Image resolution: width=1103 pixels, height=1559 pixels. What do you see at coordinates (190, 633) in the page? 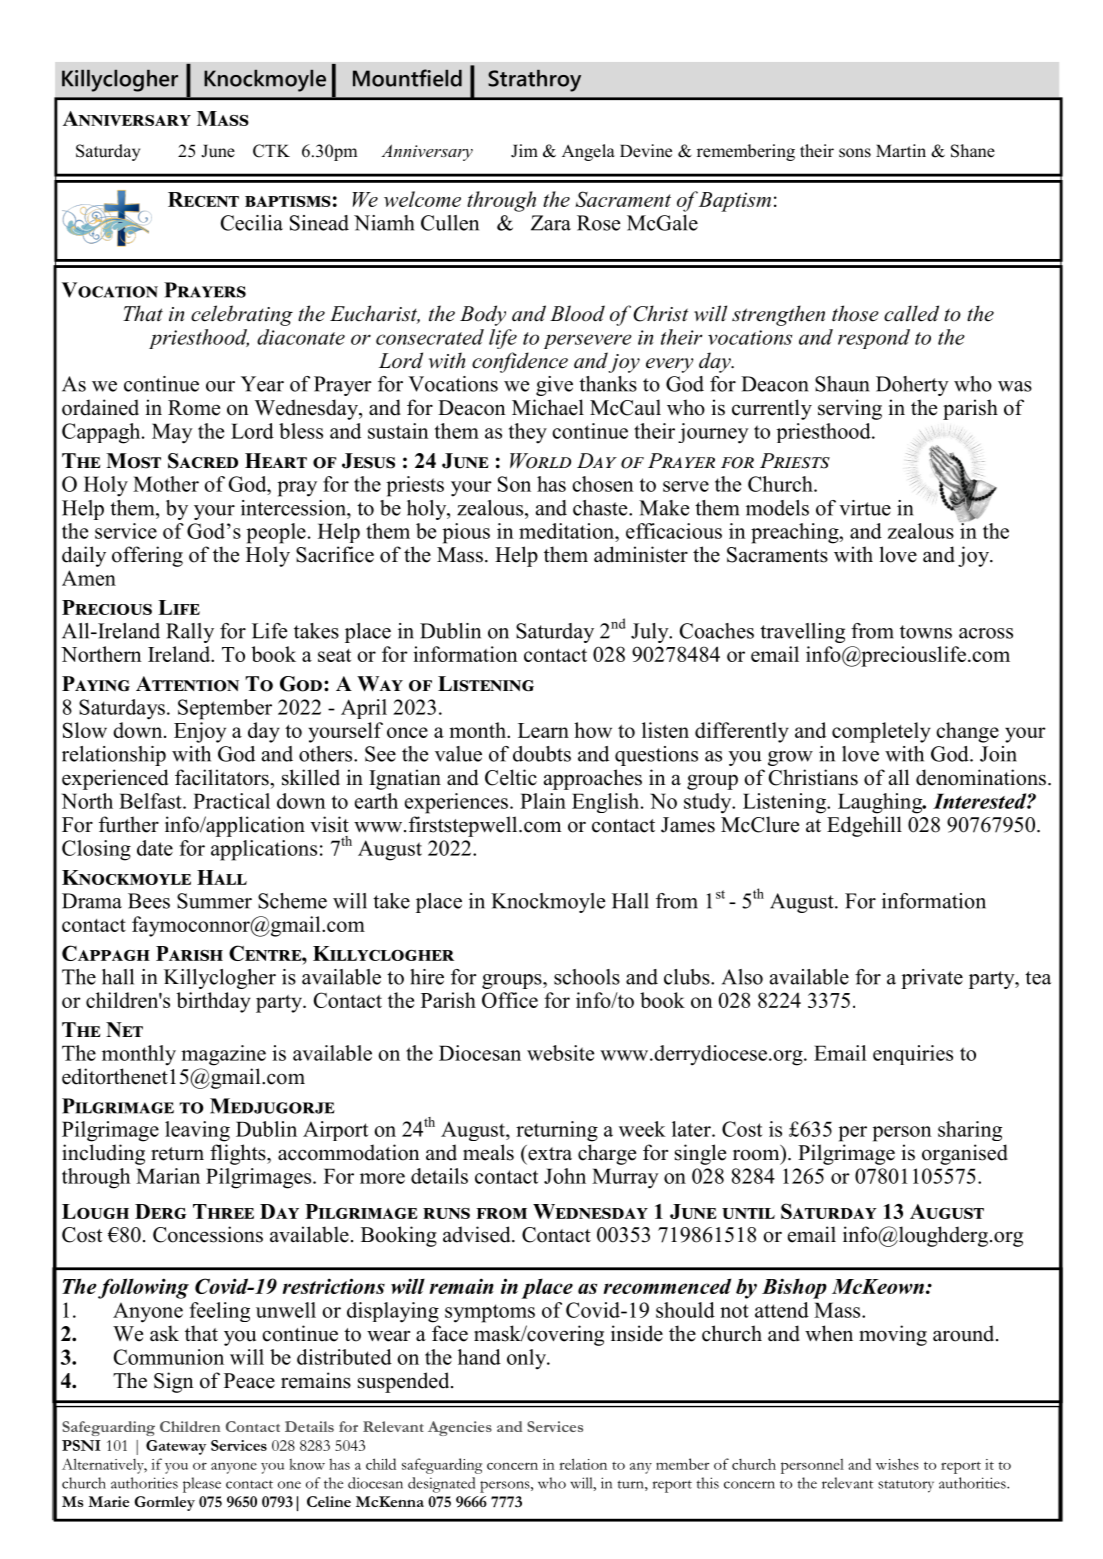
I see `Rally` at bounding box center [190, 633].
